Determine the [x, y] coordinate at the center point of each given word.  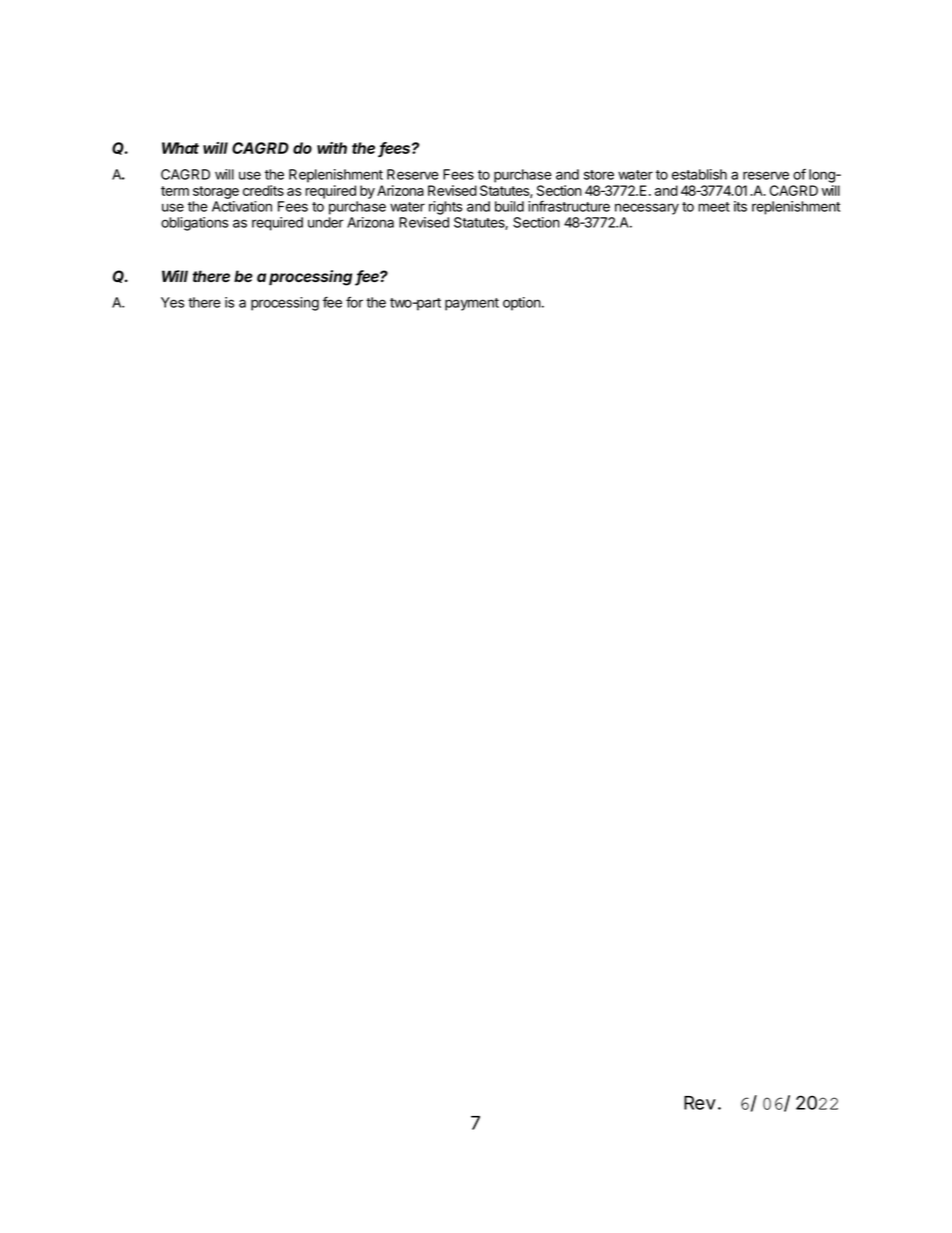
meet [714, 207]
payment [472, 304]
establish [699, 174]
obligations [194, 224]
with [332, 148]
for [354, 302]
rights [445, 208]
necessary [647, 209]
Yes [172, 302]
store [599, 175]
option [522, 304]
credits [263, 190]
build [509, 206]
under [326, 222]
